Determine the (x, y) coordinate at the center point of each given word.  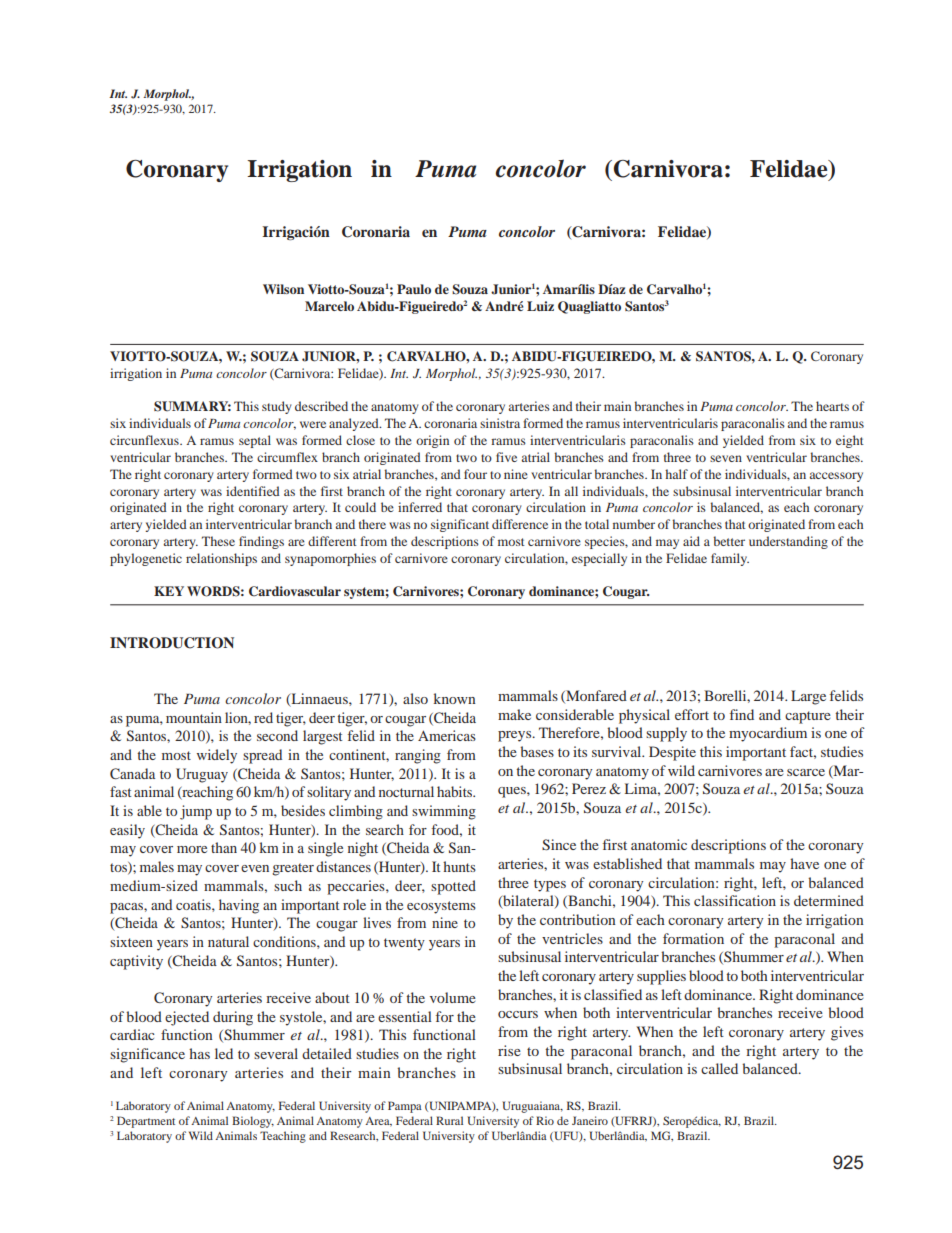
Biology (253, 1122)
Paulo (414, 289)
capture (808, 717)
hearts (832, 406)
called (719, 1068)
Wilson (283, 289)
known (455, 698)
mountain (194, 717)
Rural (449, 1120)
